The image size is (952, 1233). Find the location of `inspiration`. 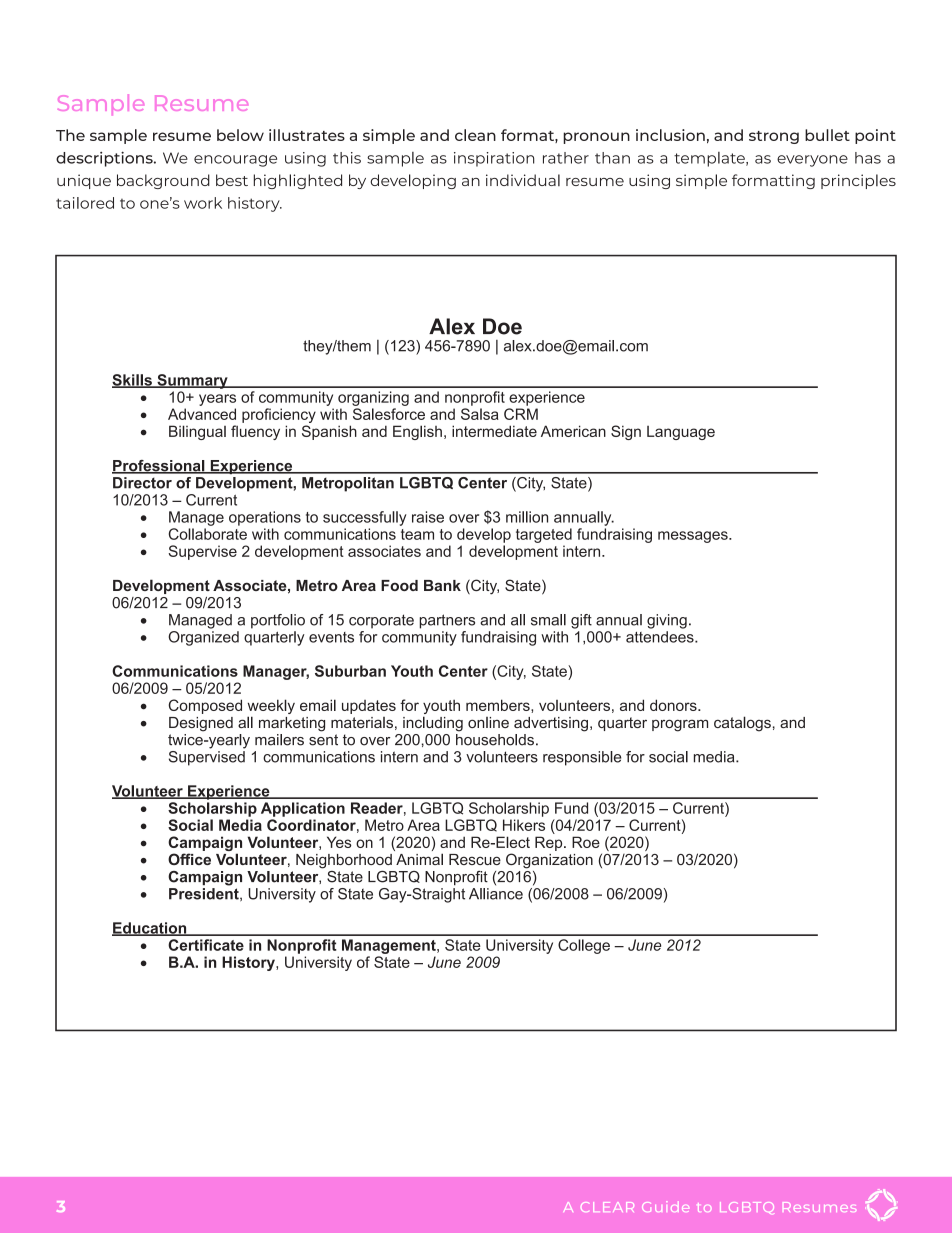

inspiration is located at coordinates (494, 159).
